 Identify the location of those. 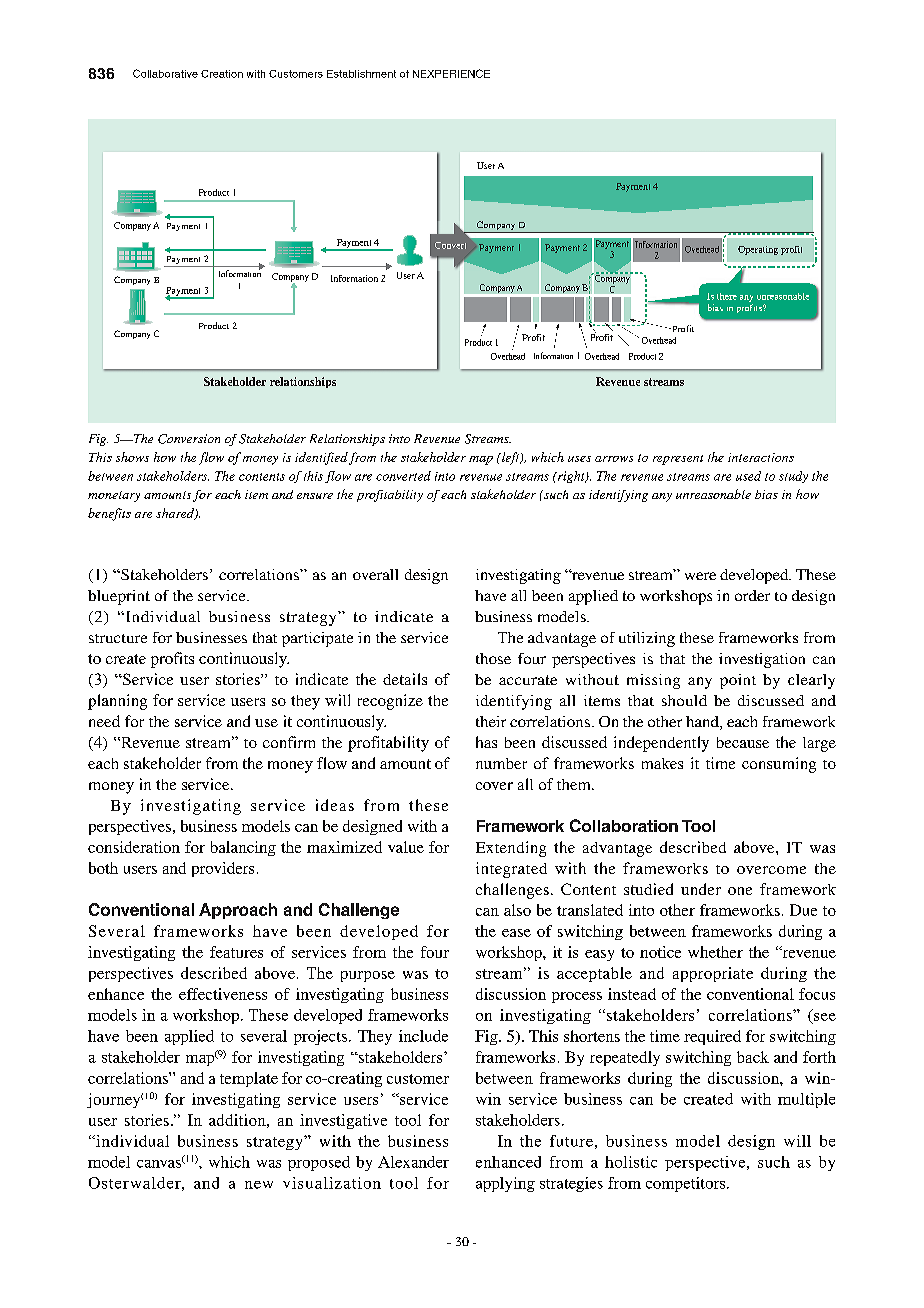
(493, 658).
